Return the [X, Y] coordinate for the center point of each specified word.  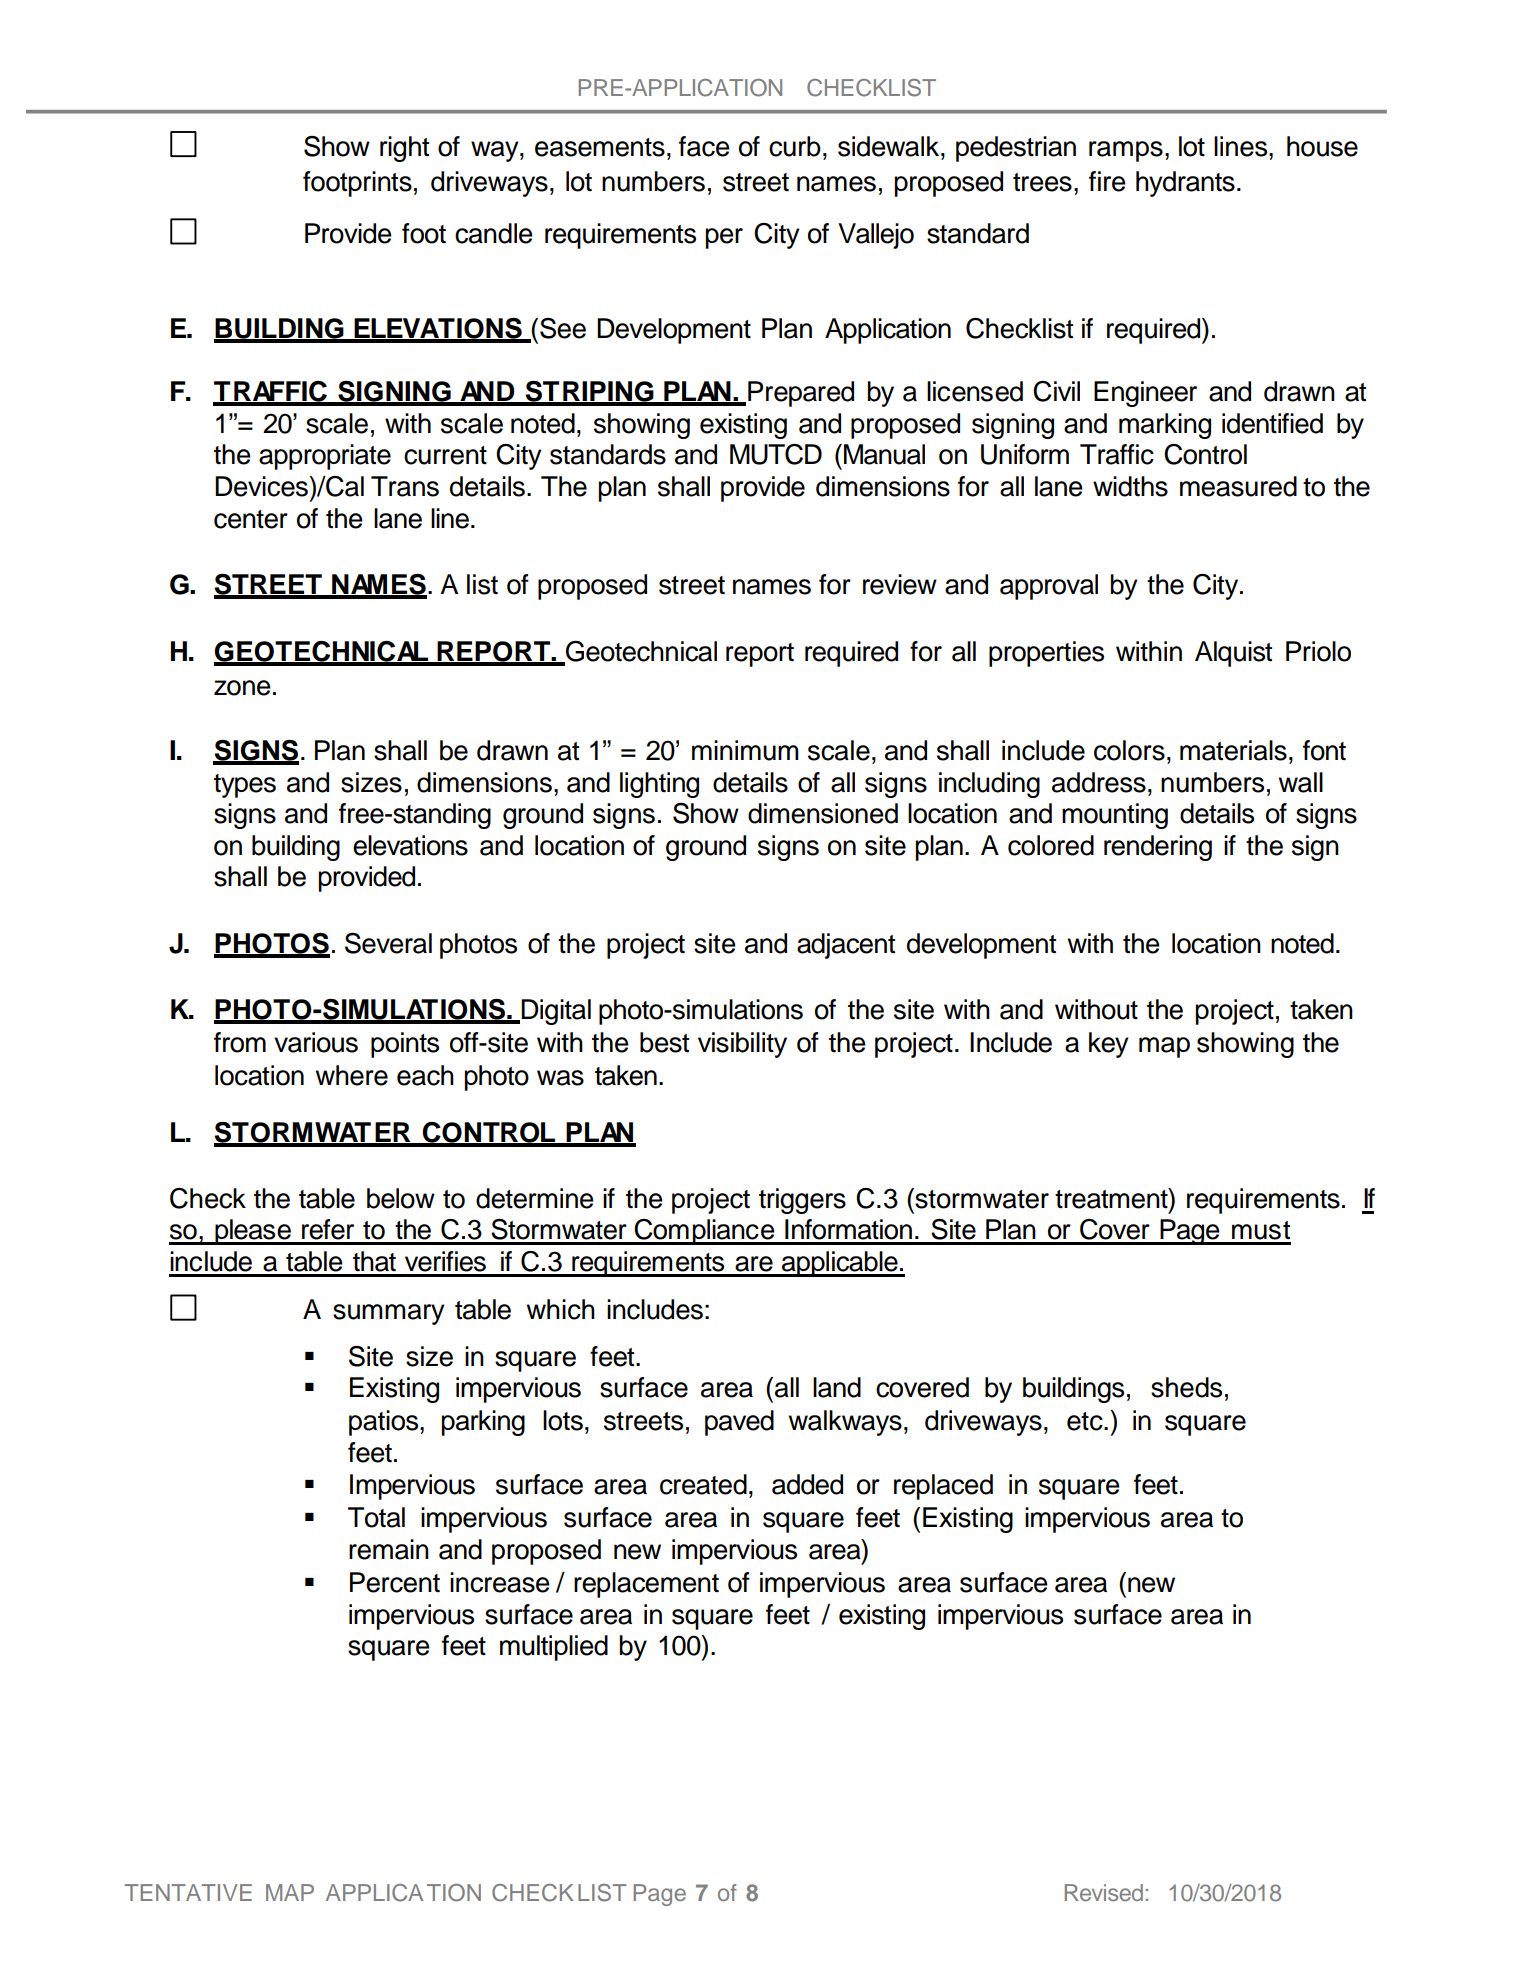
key [1109, 1045]
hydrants [1185, 184]
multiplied [554, 1648]
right [404, 149]
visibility [742, 1045]
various [316, 1042]
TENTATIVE [188, 1892]
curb [795, 146]
